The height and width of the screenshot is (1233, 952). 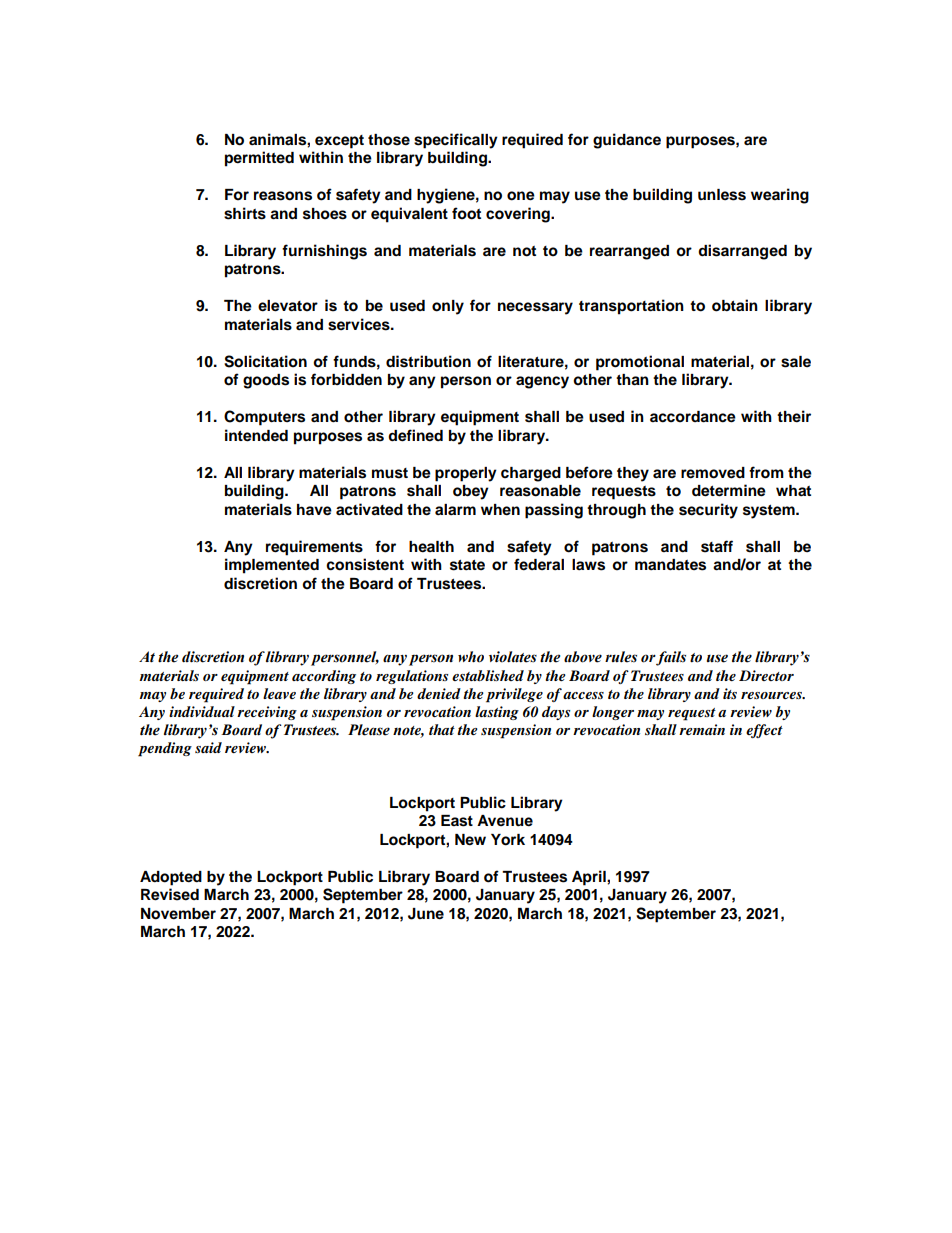 What do you see at coordinates (264, 418) in the screenshot?
I see `Computers` at bounding box center [264, 418].
